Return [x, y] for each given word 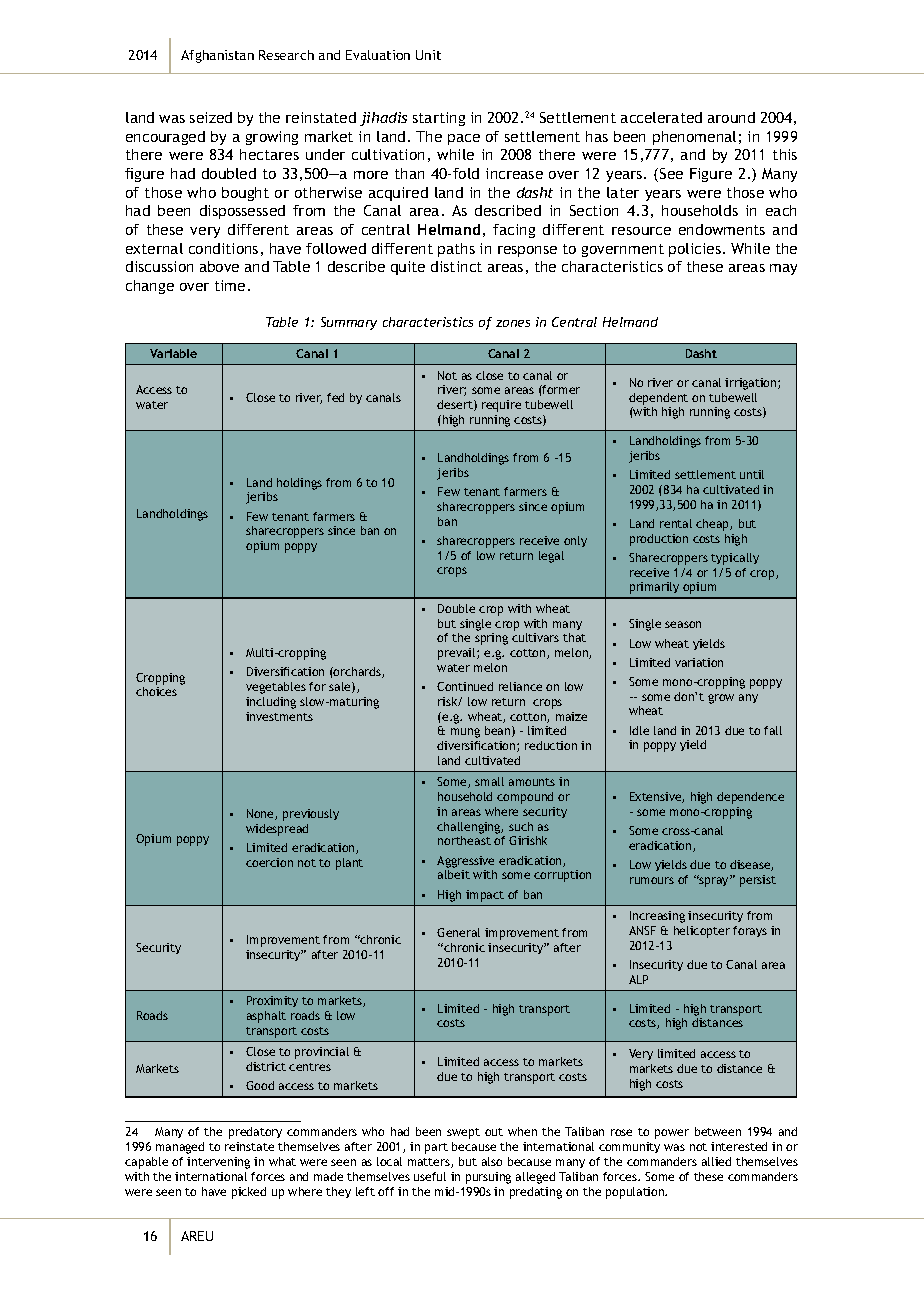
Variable [173, 353]
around [731, 117]
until [752, 474]
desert [456, 405]
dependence [750, 798]
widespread [277, 830]
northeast [464, 840]
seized [211, 117]
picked [249, 1193]
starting [439, 119]
